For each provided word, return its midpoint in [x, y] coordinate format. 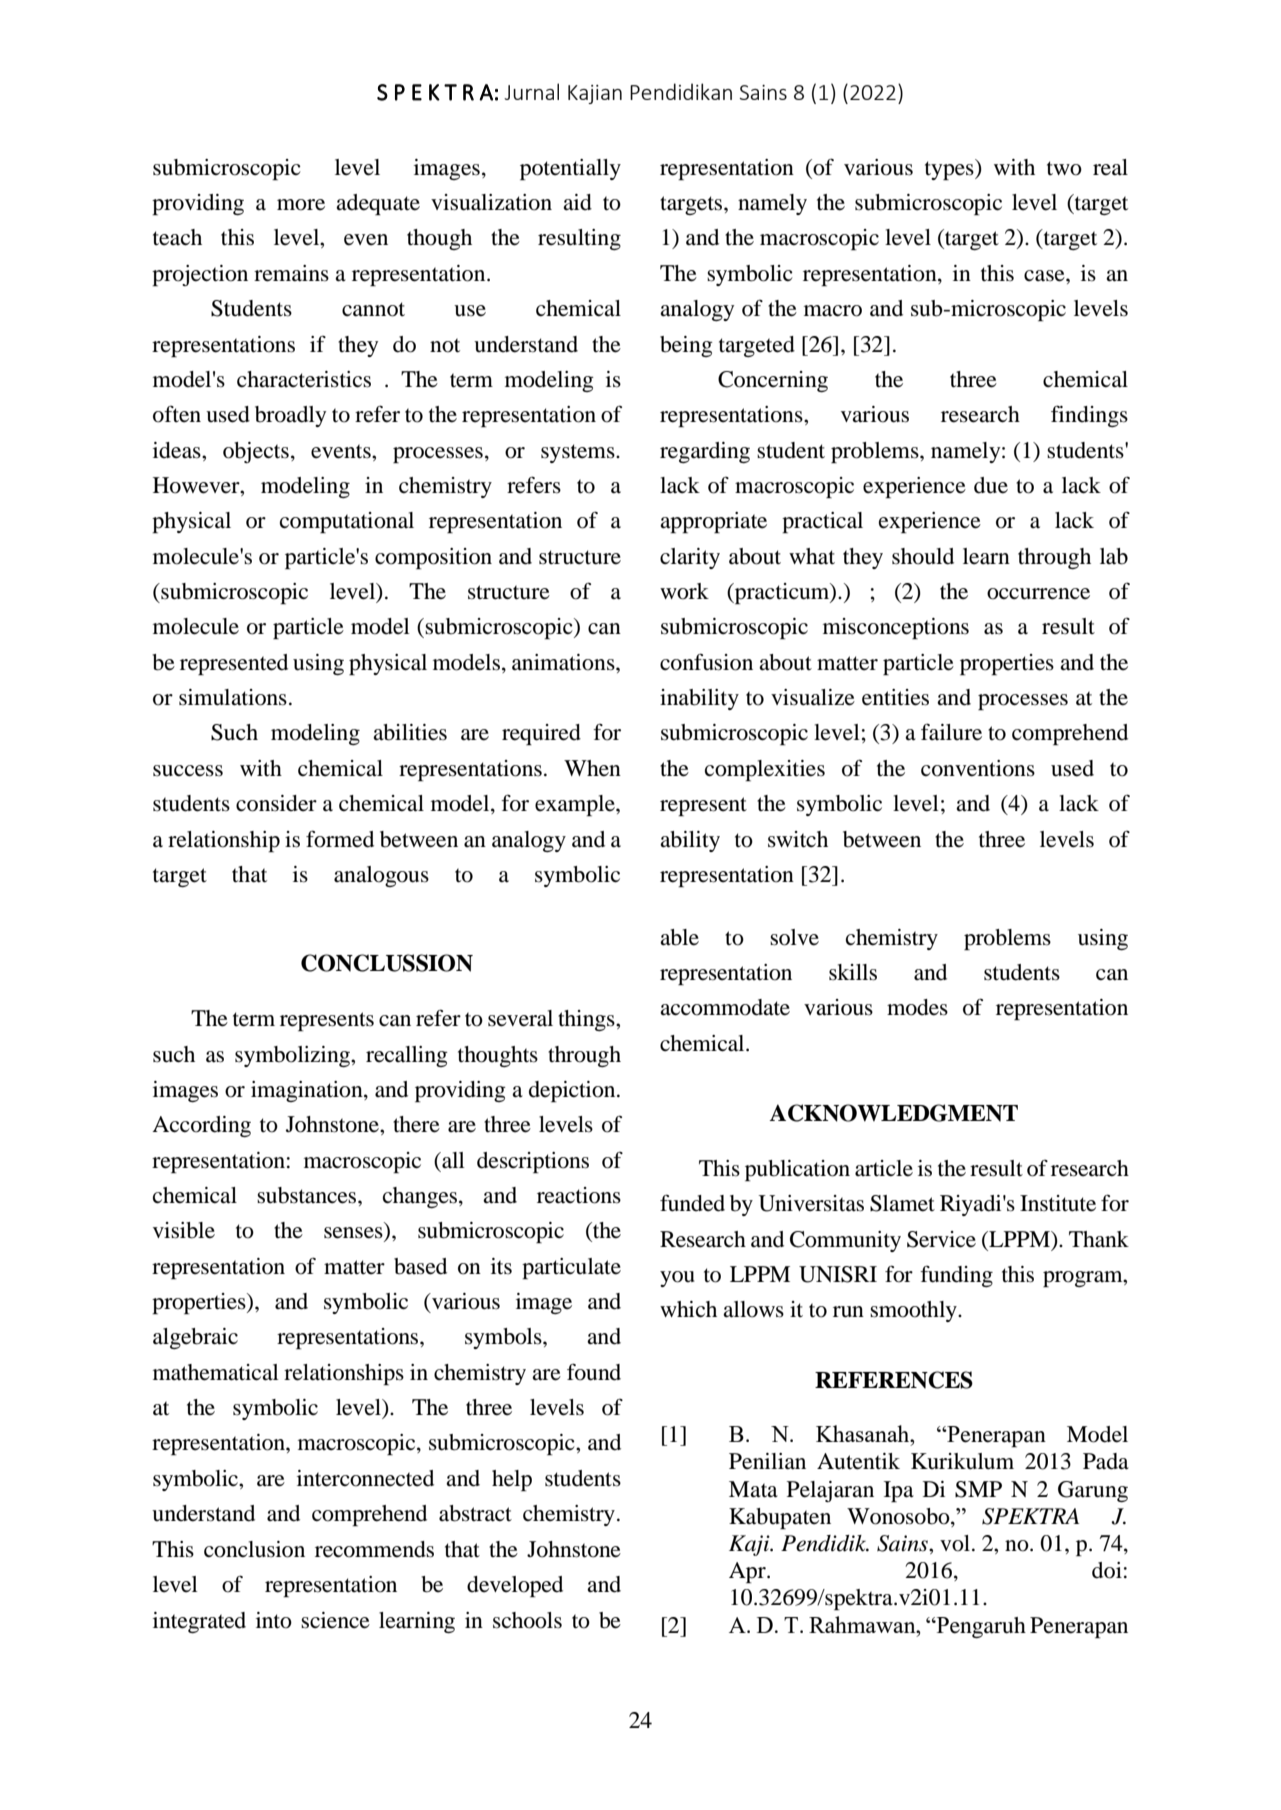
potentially [570, 169]
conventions [978, 768]
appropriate [713, 522]
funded [692, 1203]
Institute [1058, 1203]
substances [308, 1195]
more [301, 205]
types [950, 169]
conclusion [254, 1549]
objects [256, 452]
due [991, 485]
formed [340, 839]
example [576, 805]
